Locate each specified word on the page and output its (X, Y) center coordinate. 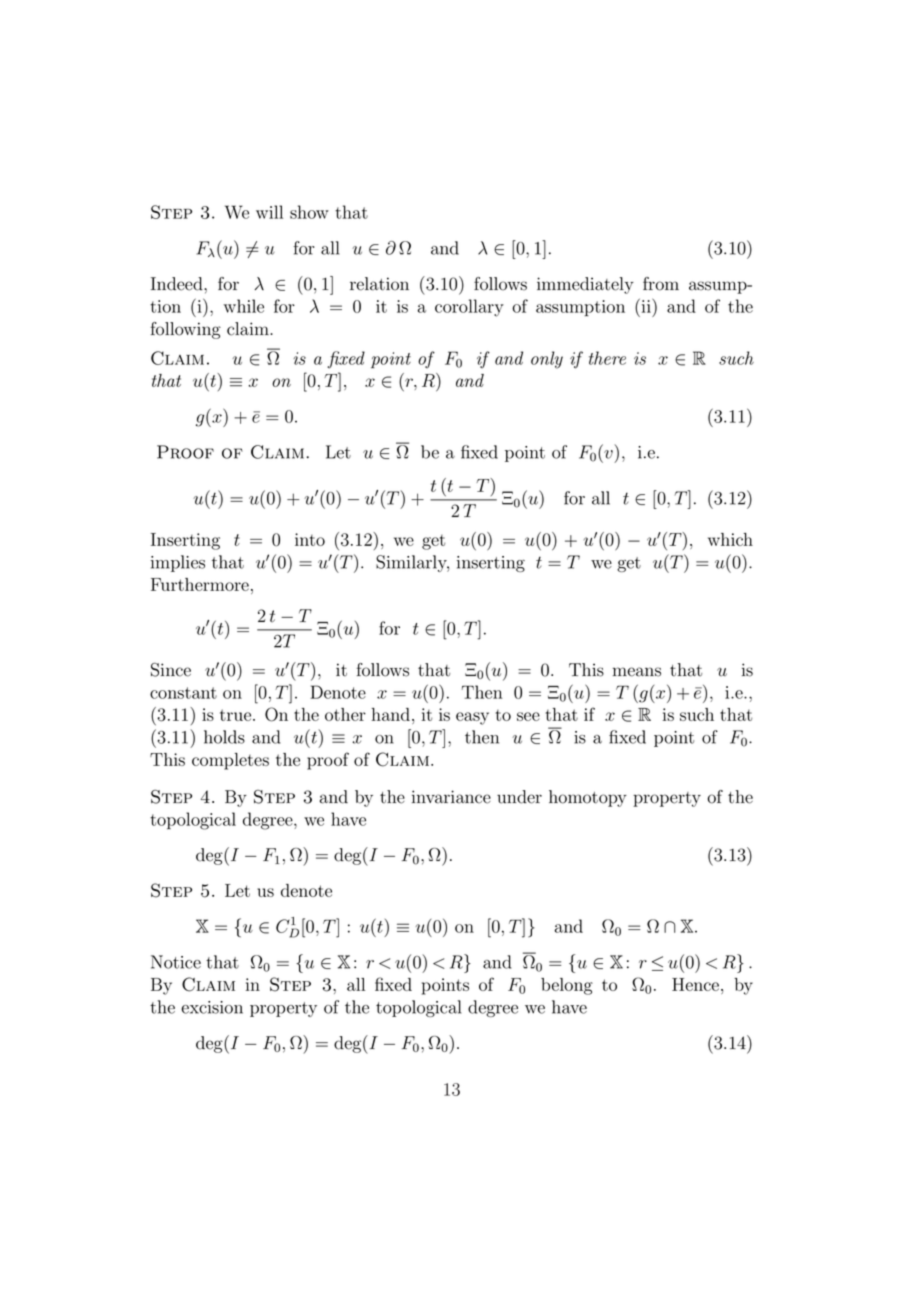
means (637, 672)
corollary (469, 308)
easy (472, 718)
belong (567, 986)
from (661, 284)
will (269, 212)
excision (212, 1007)
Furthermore (200, 584)
